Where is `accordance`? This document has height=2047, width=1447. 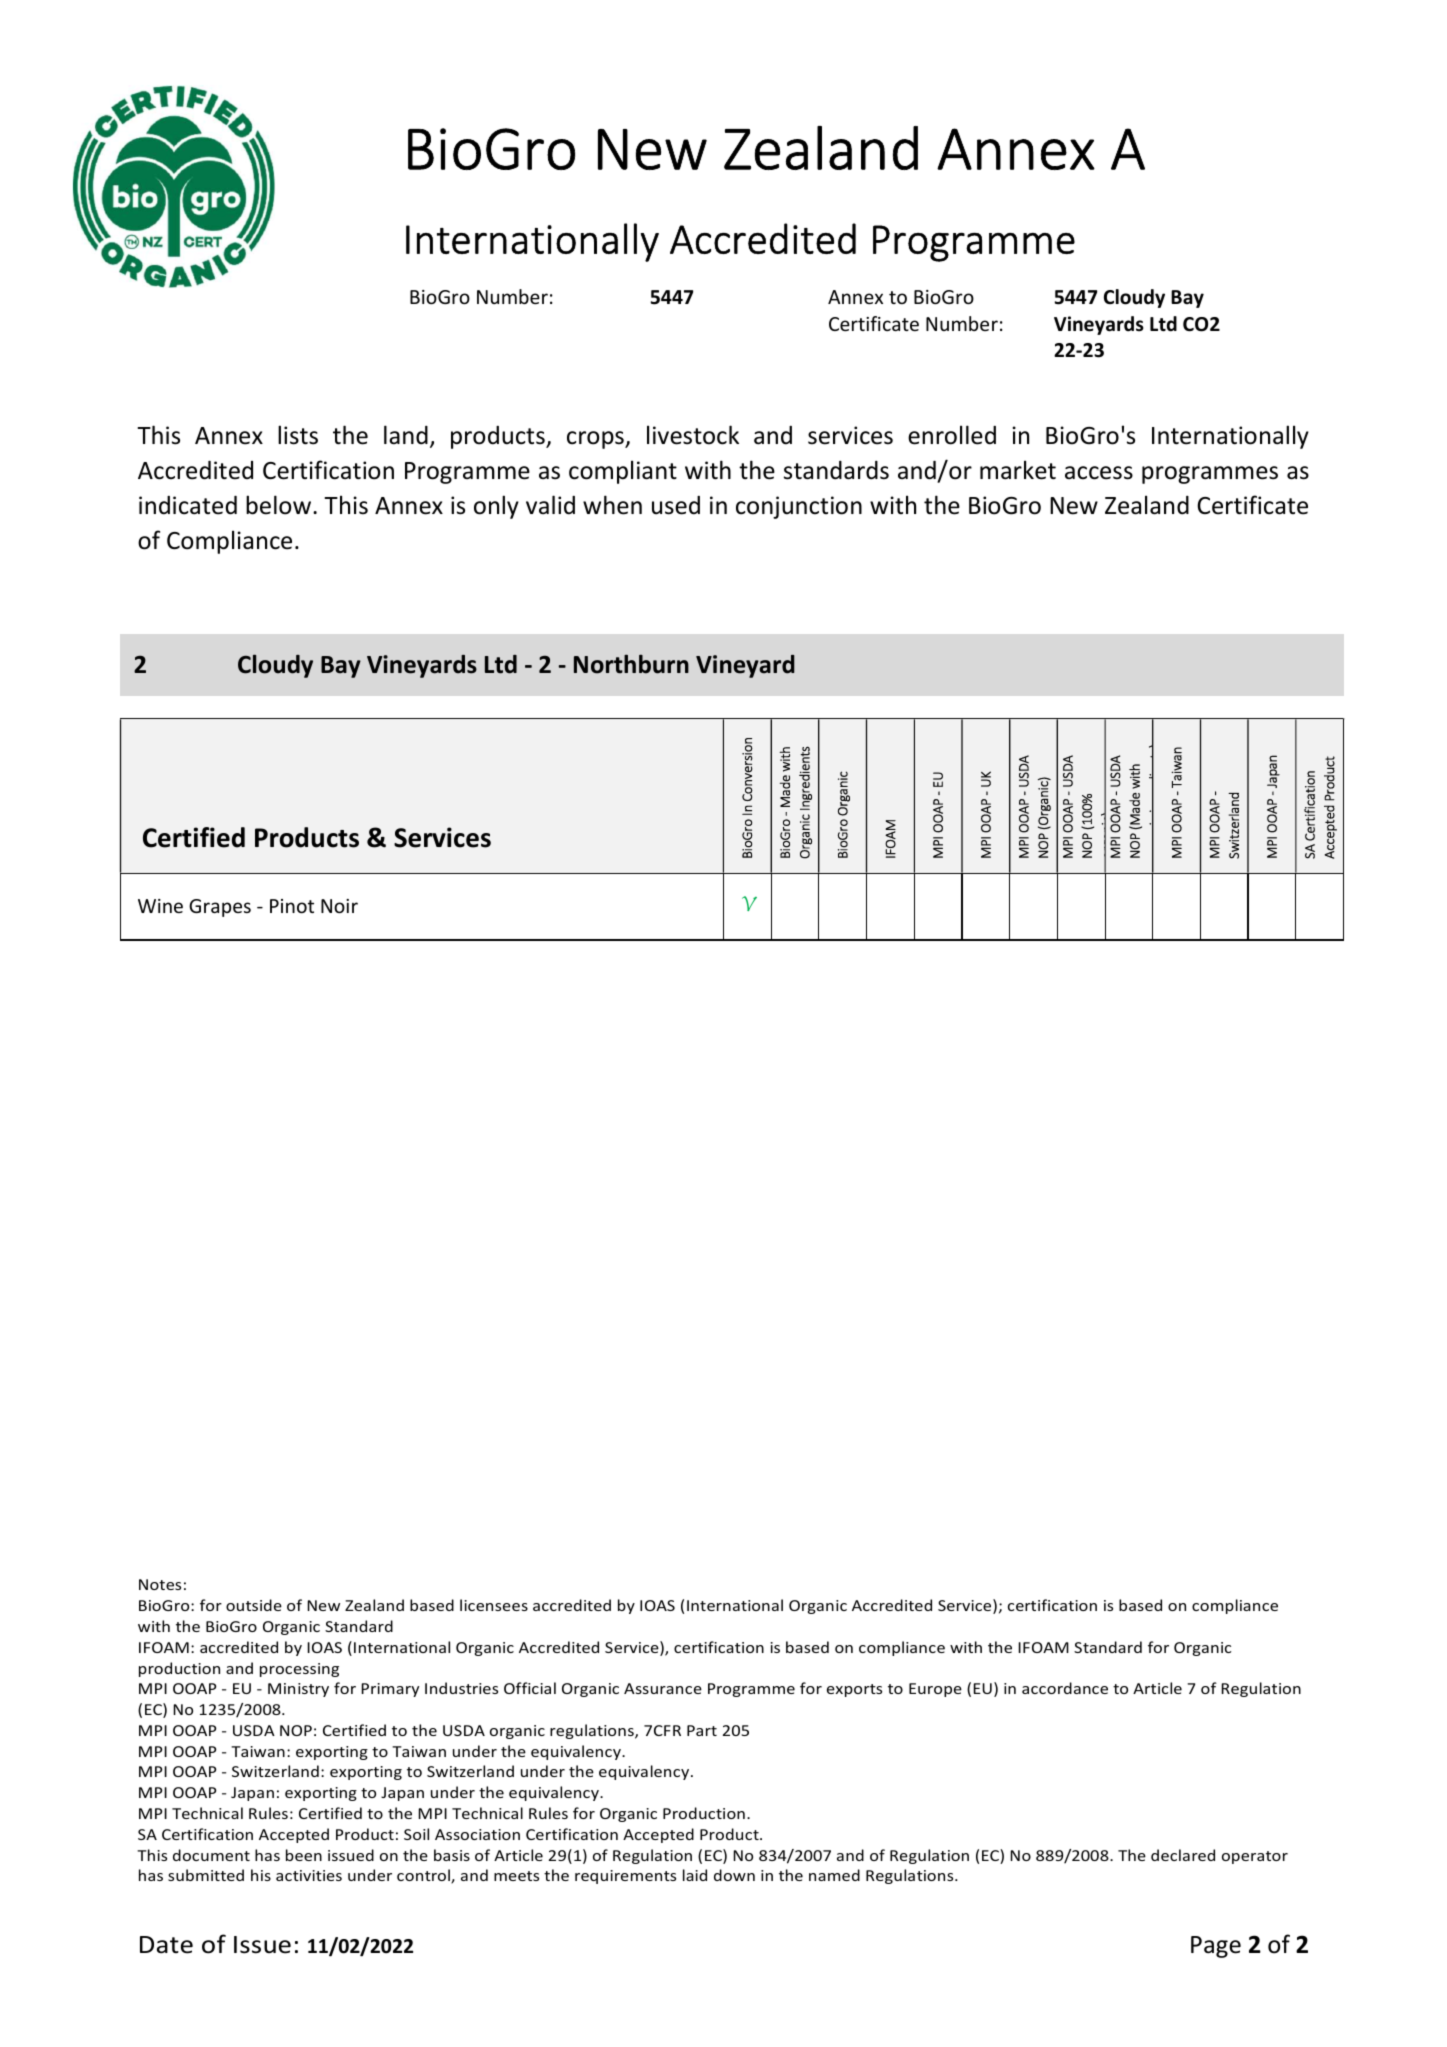 accordance is located at coordinates (1065, 1688).
